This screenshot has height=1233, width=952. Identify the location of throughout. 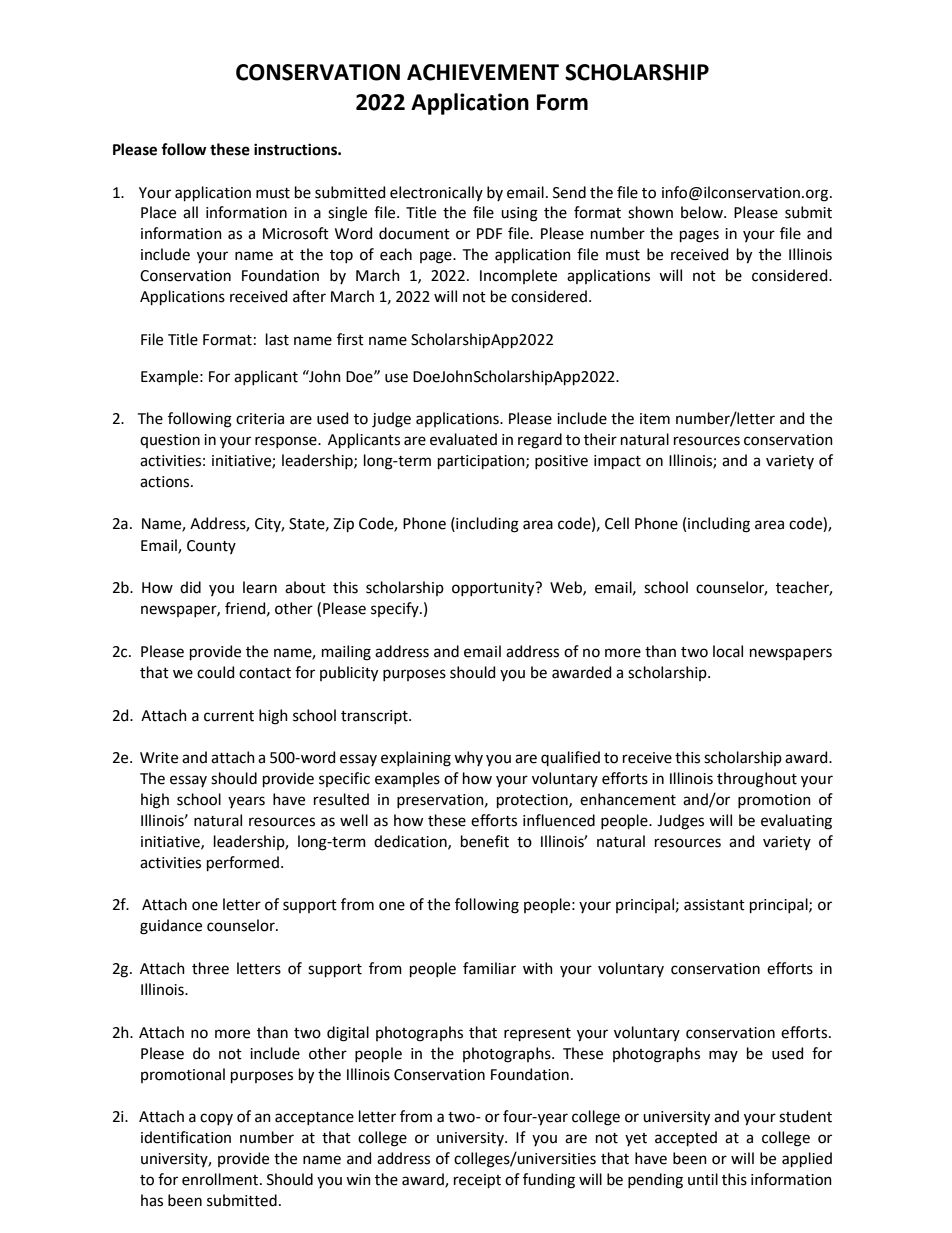
(757, 780).
